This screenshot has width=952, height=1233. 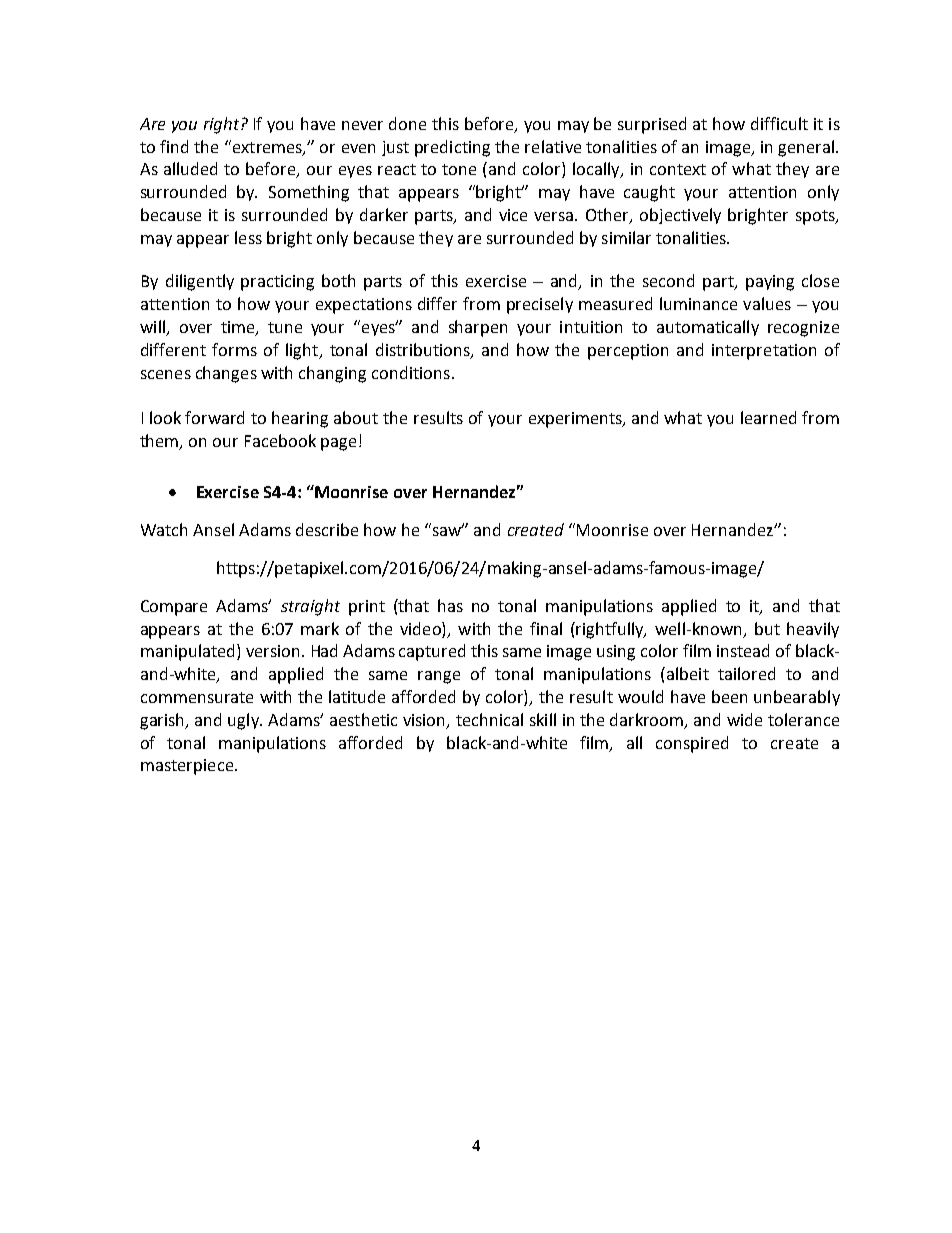 What do you see at coordinates (452, 148) in the screenshot?
I see `predicting` at bounding box center [452, 148].
